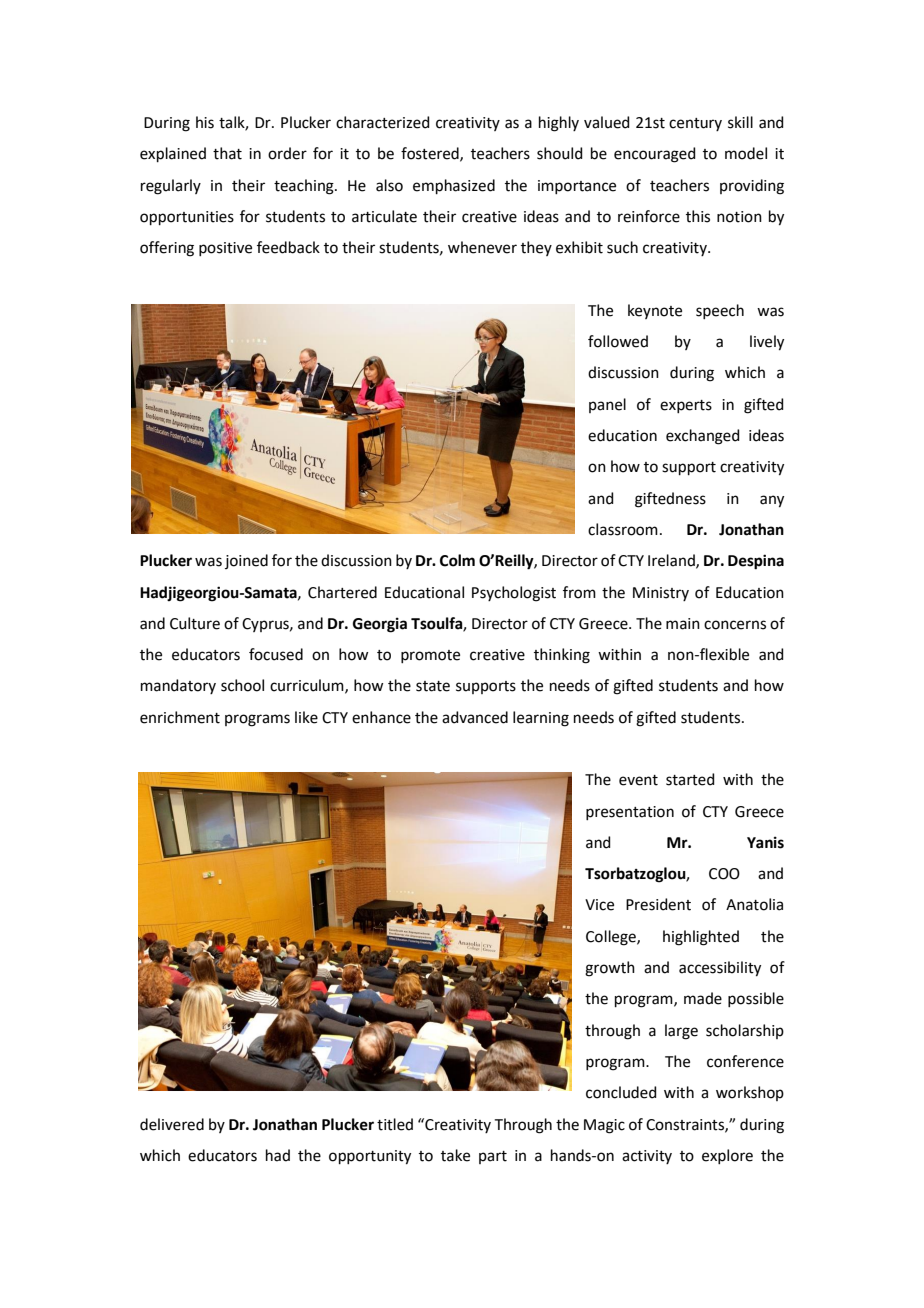 This page has width=924, height=1308. What do you see at coordinates (454, 186) in the page?
I see `emphasized` at bounding box center [454, 186].
